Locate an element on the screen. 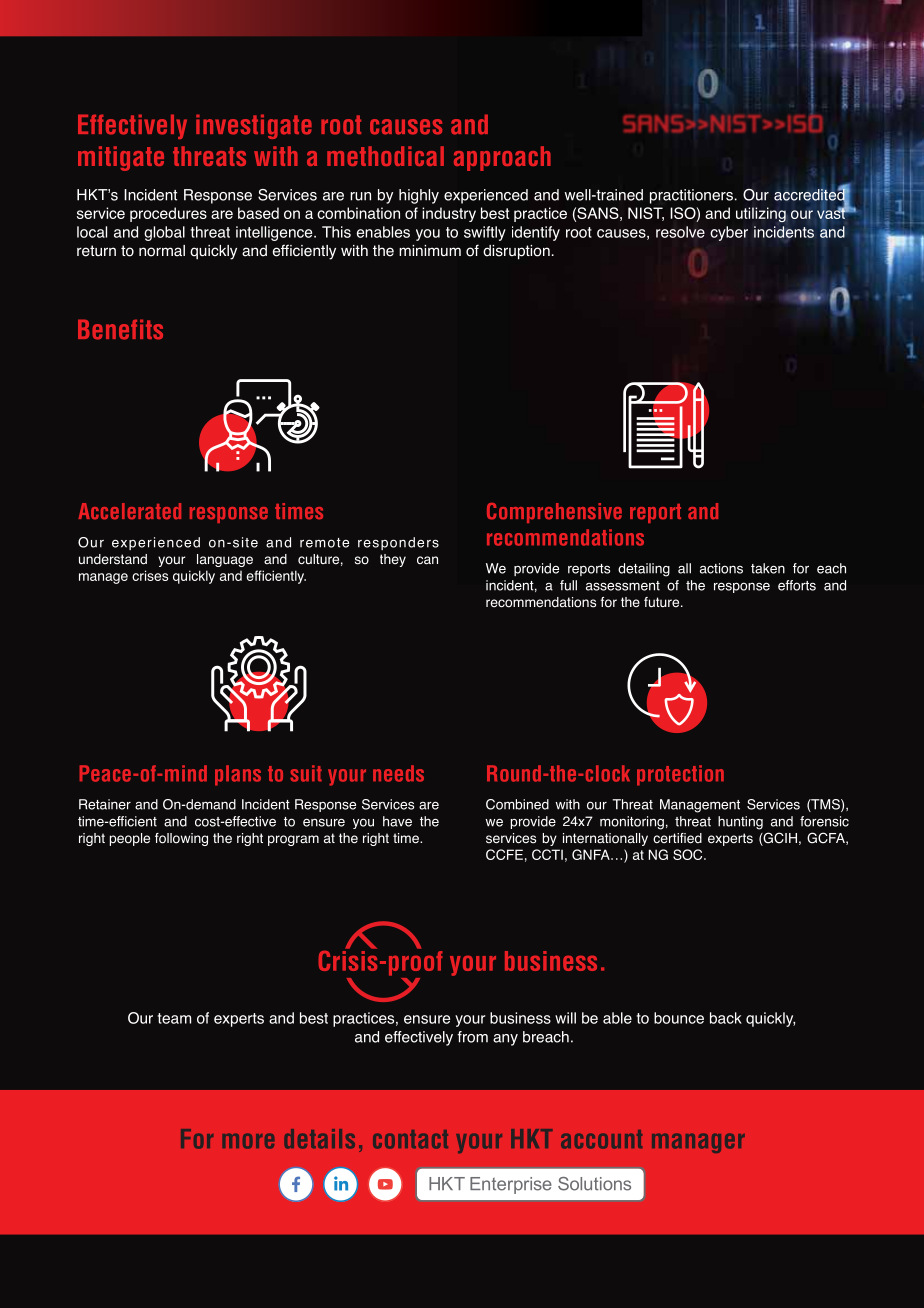 The image size is (924, 1308). SOC is located at coordinates (689, 854).
